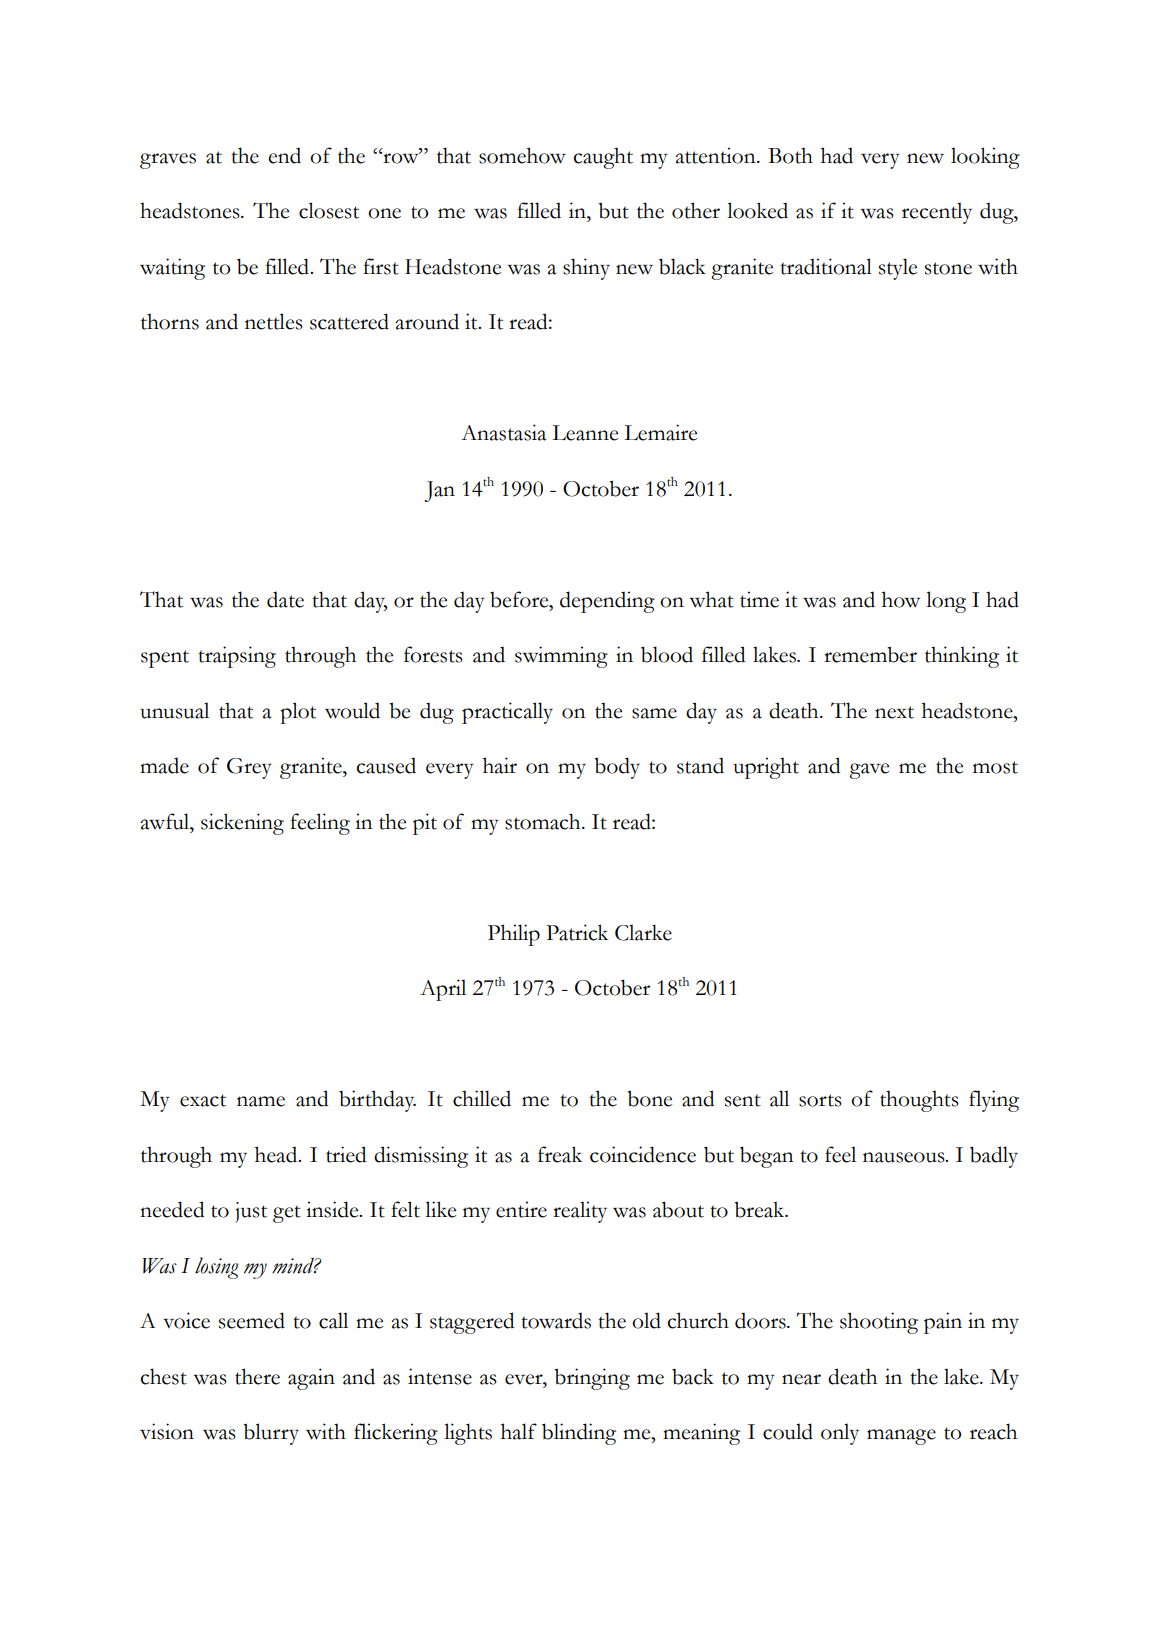 The height and width of the screenshot is (1640, 1161). What do you see at coordinates (592, 1379) in the screenshot?
I see `bringing` at bounding box center [592, 1379].
